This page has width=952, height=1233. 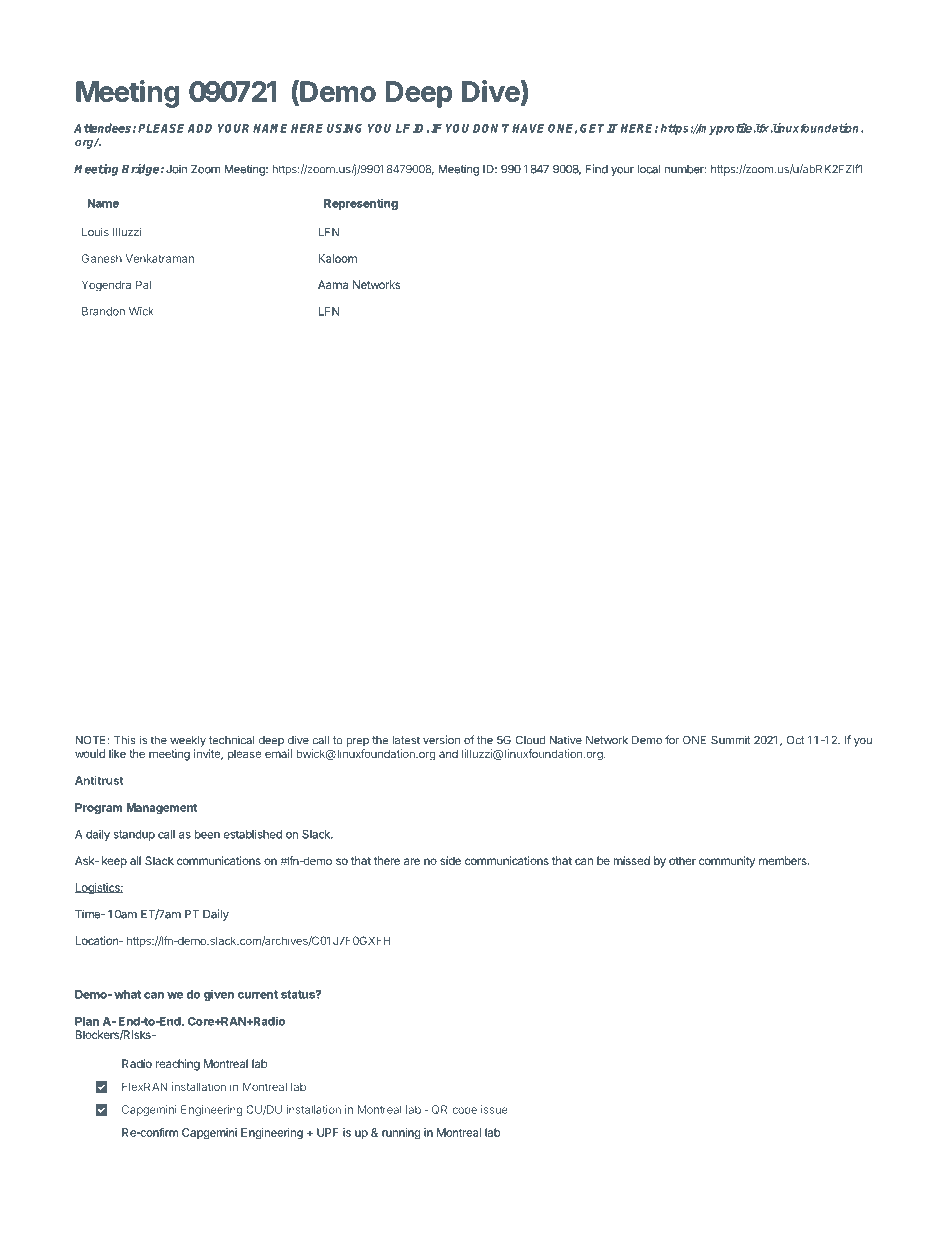 I want to click on Join, so click(x=176, y=169).
